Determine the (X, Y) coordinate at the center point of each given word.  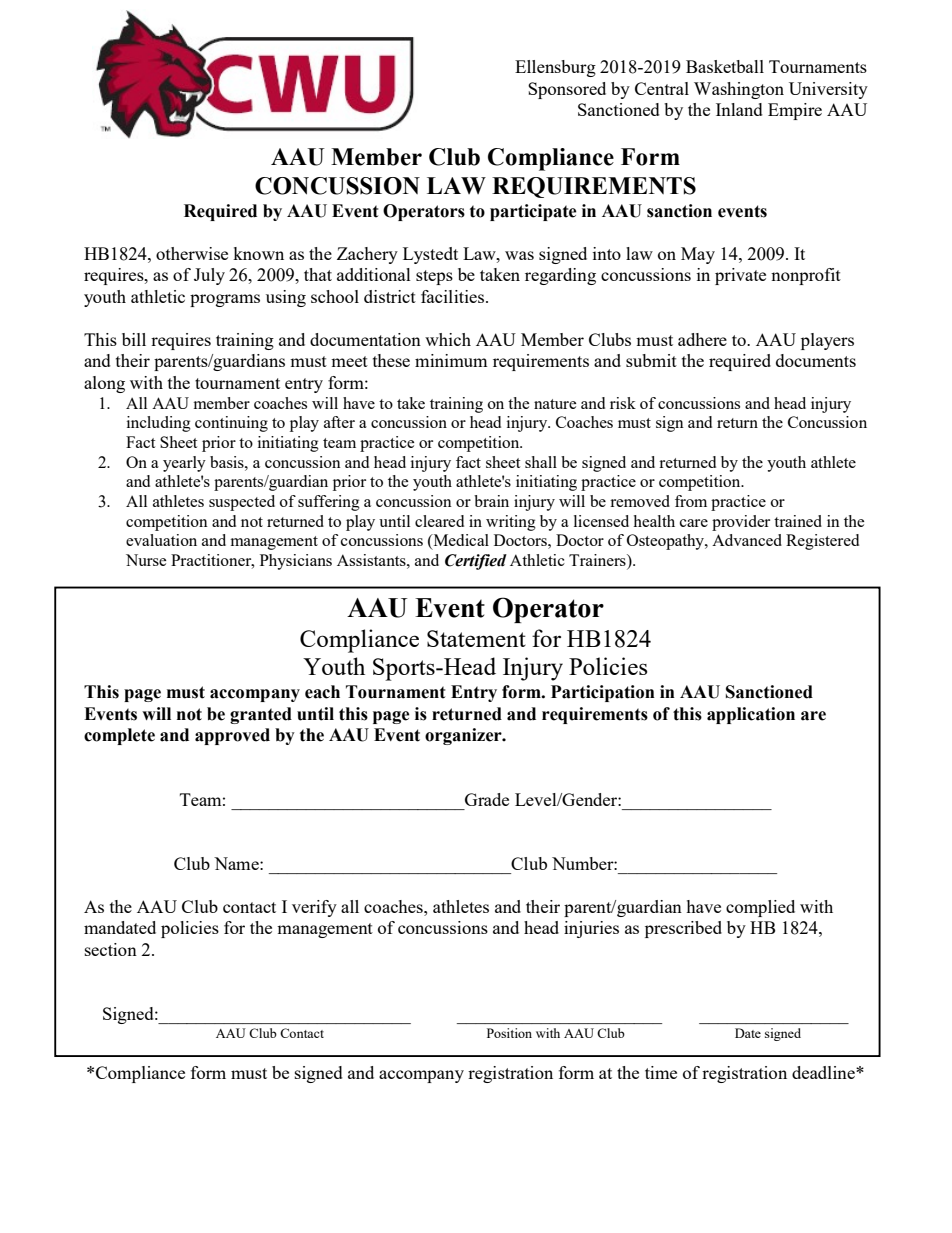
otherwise (192, 253)
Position (509, 1033)
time (661, 1072)
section (111, 949)
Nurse (146, 560)
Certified (476, 562)
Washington (739, 90)
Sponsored (567, 90)
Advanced (747, 540)
